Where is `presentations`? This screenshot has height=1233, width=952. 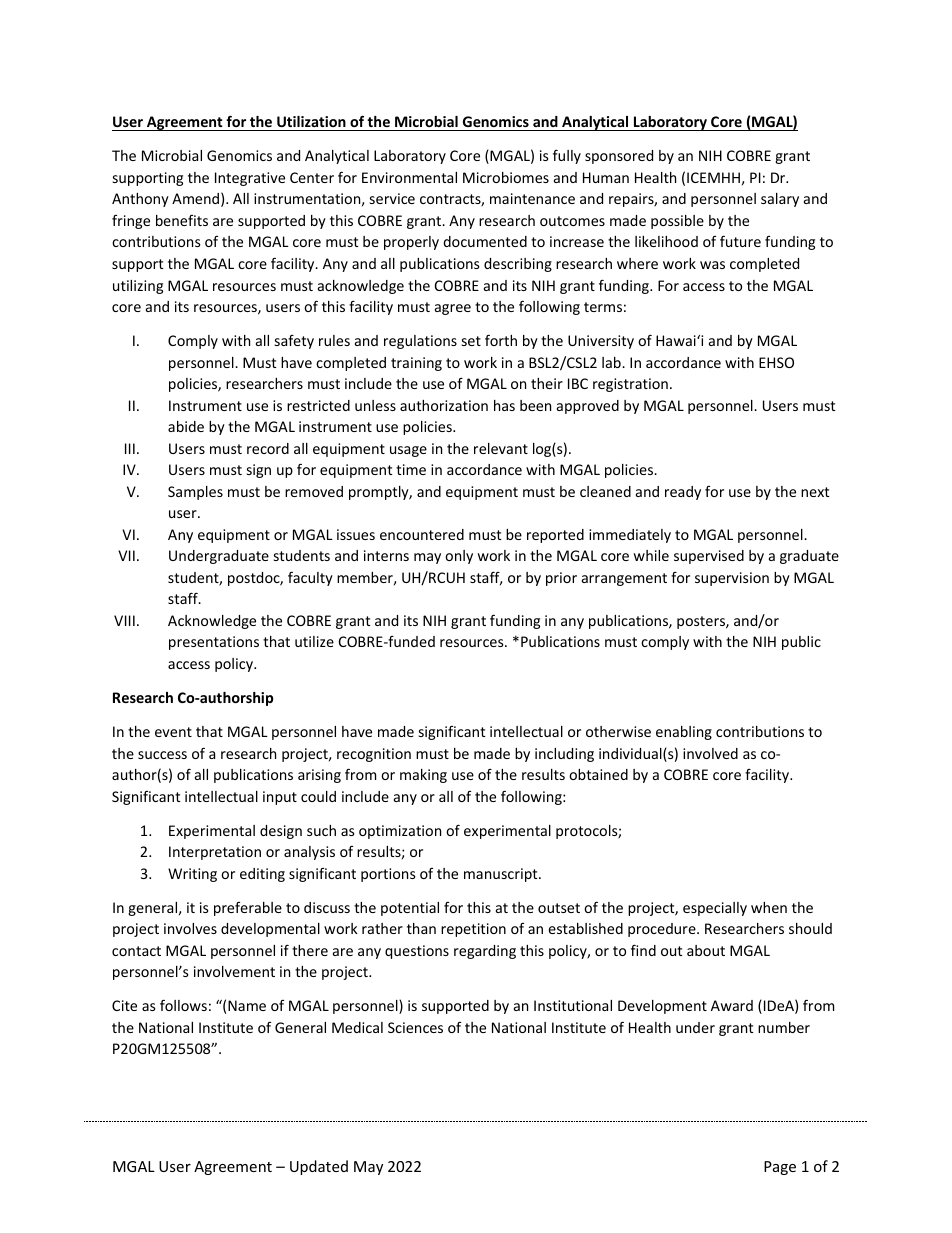 presentations is located at coordinates (214, 643).
